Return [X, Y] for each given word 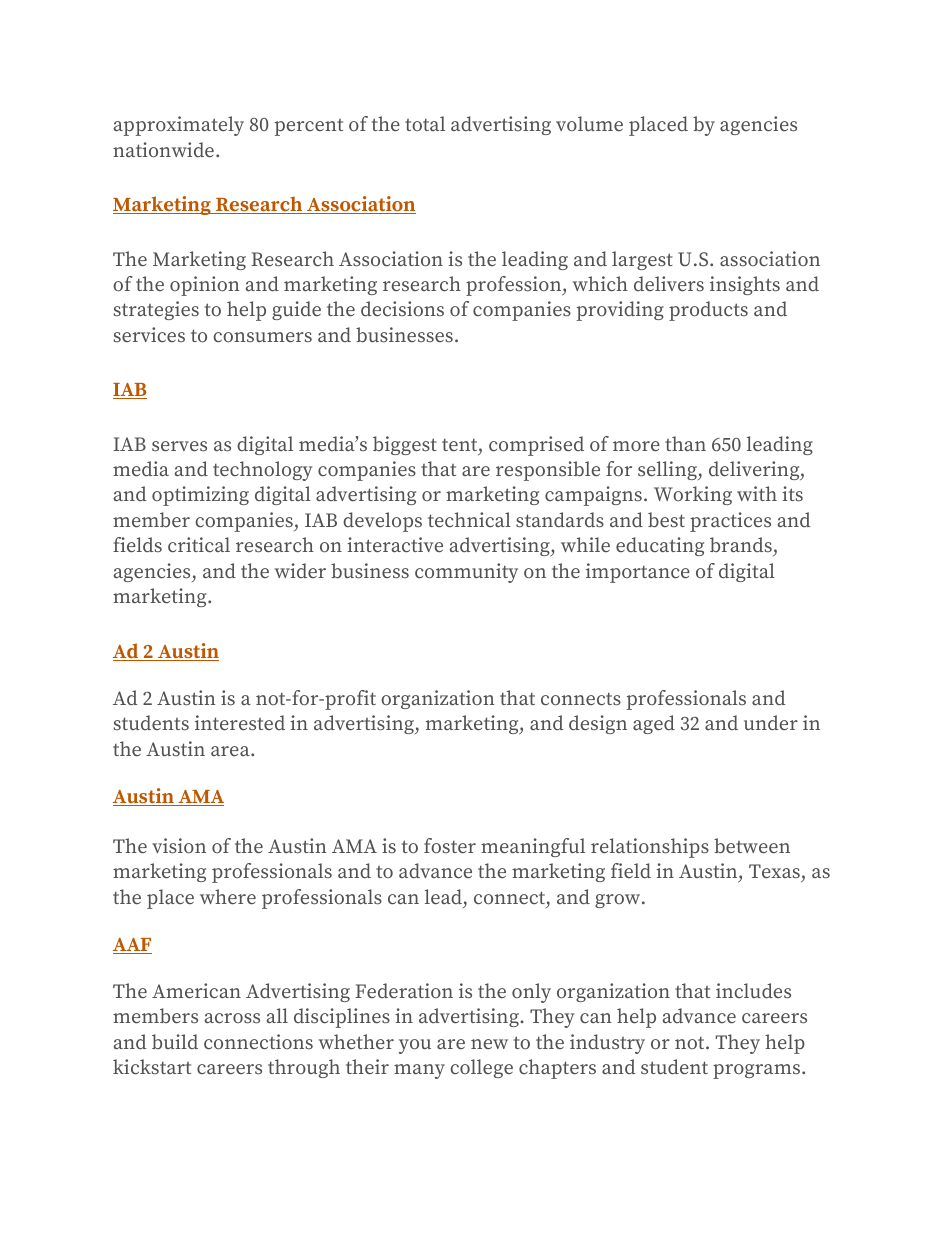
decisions [402, 308]
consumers [262, 337]
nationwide [163, 149]
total [425, 123]
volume [589, 123]
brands [742, 546]
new [489, 1044]
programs [756, 1071]
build [175, 1041]
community [466, 573]
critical [199, 544]
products [708, 311]
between [752, 845]
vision [179, 845]
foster [450, 845]
